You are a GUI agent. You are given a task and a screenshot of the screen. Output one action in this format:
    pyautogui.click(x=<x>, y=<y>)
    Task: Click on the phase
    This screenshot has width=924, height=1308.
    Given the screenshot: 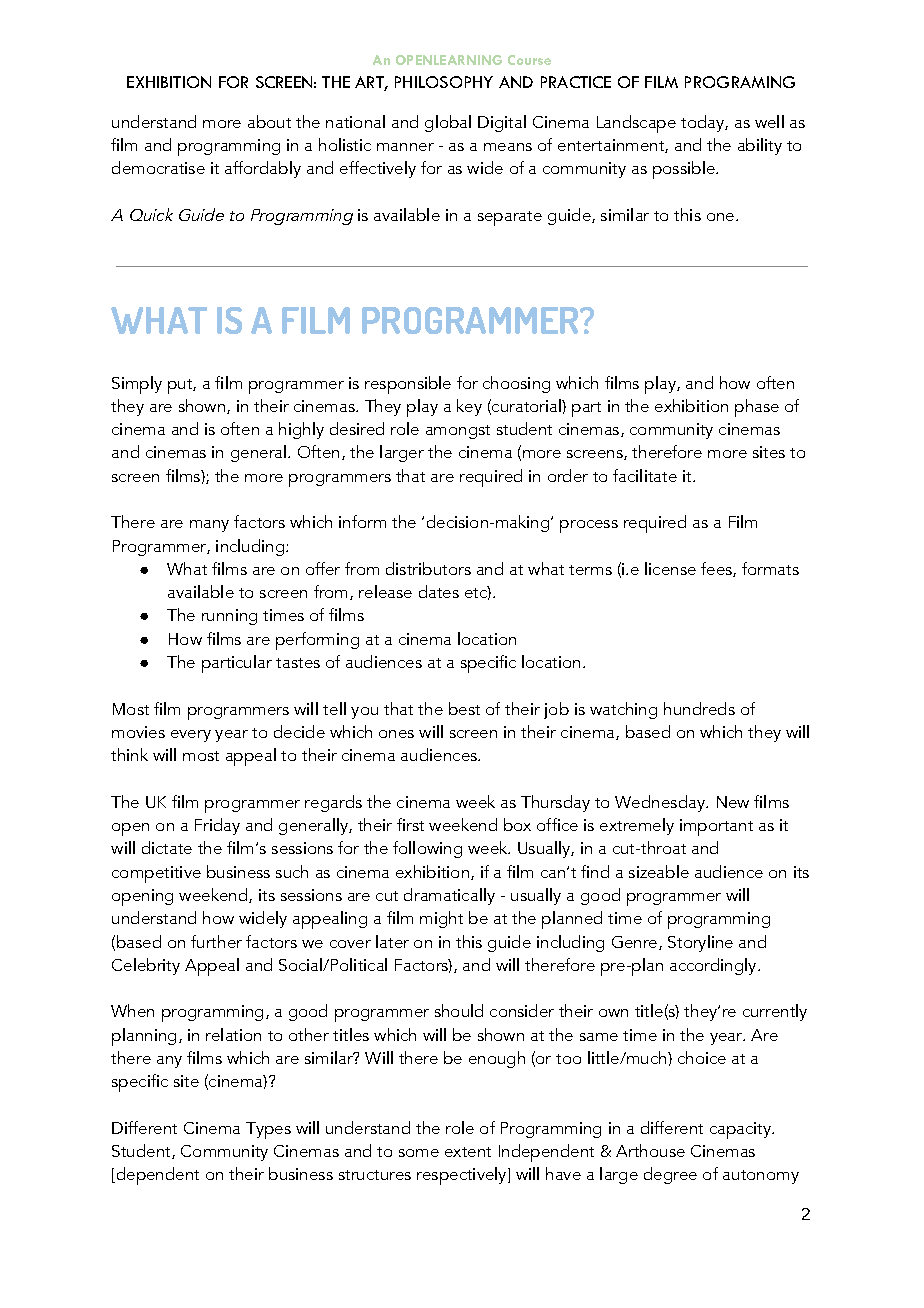 What is the action you would take?
    pyautogui.click(x=757, y=408)
